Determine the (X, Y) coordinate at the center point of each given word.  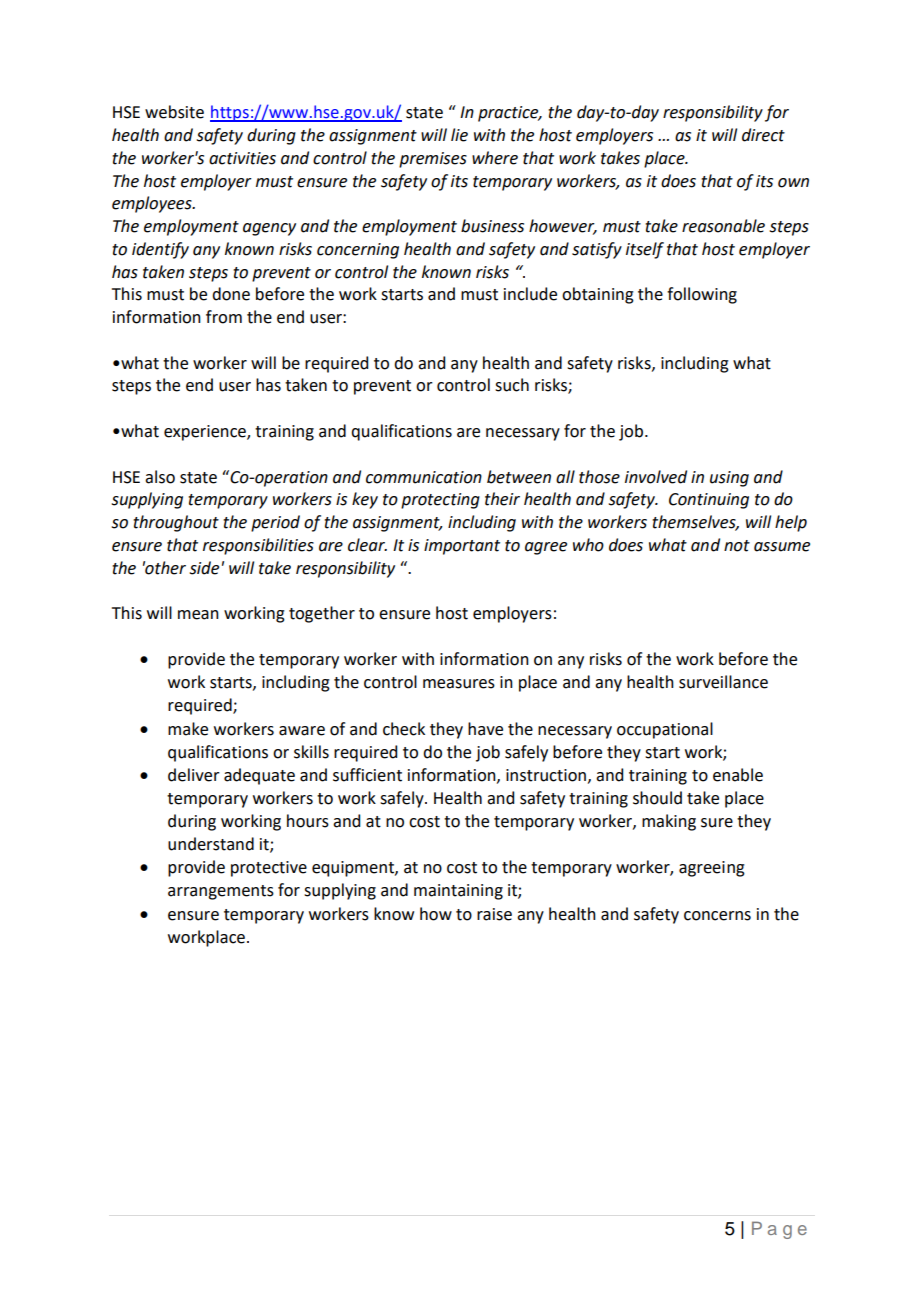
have (485, 729)
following (702, 295)
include (530, 294)
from (224, 317)
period (275, 523)
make (188, 729)
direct (763, 135)
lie (459, 135)
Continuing (709, 501)
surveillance (723, 682)
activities (242, 158)
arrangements (221, 892)
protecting (440, 501)
